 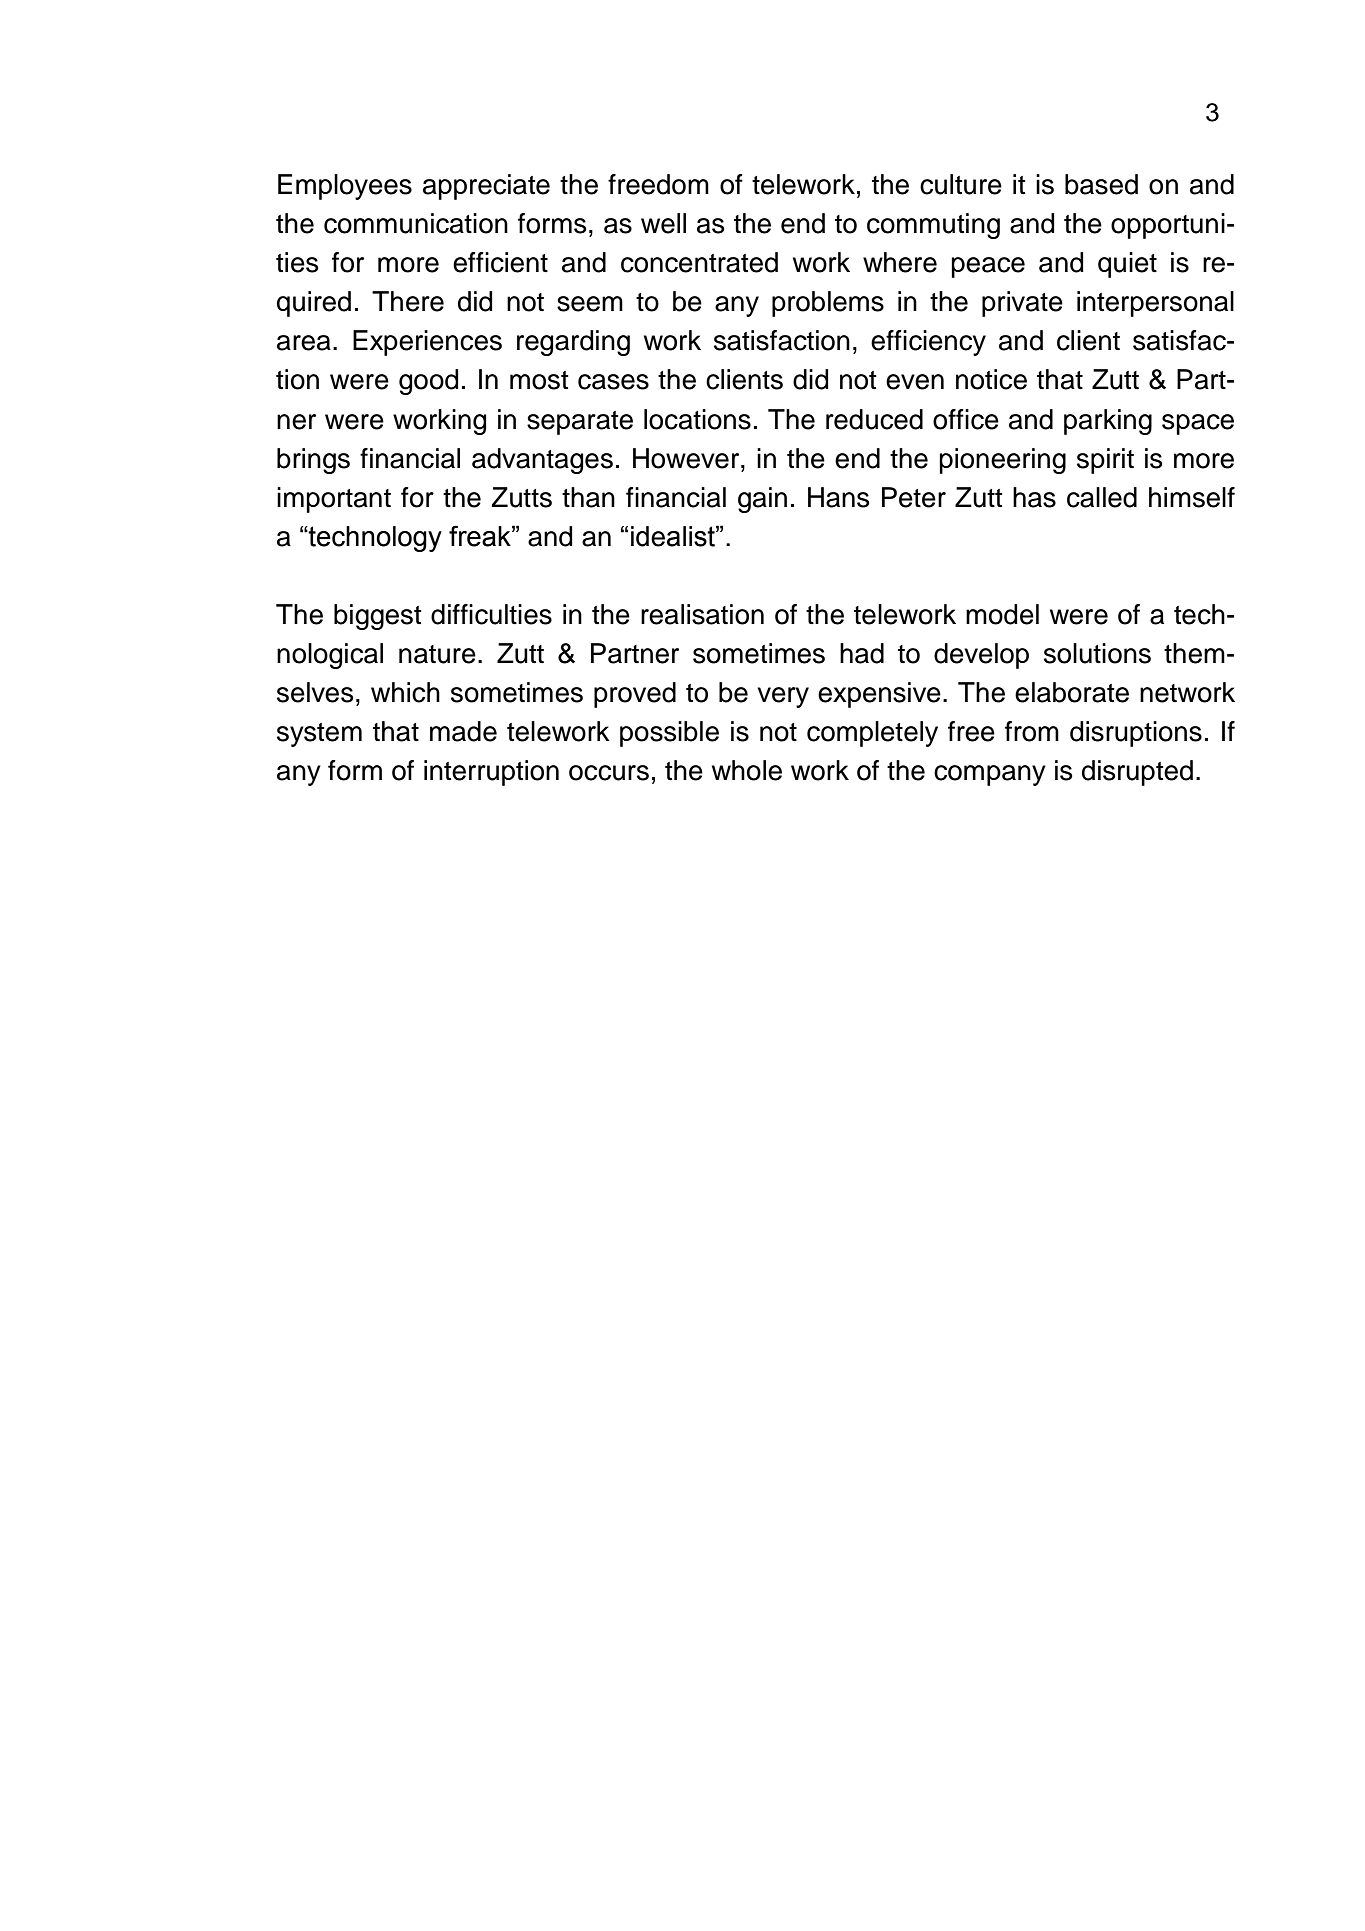 What do you see at coordinates (428, 382) in the screenshot?
I see `good` at bounding box center [428, 382].
